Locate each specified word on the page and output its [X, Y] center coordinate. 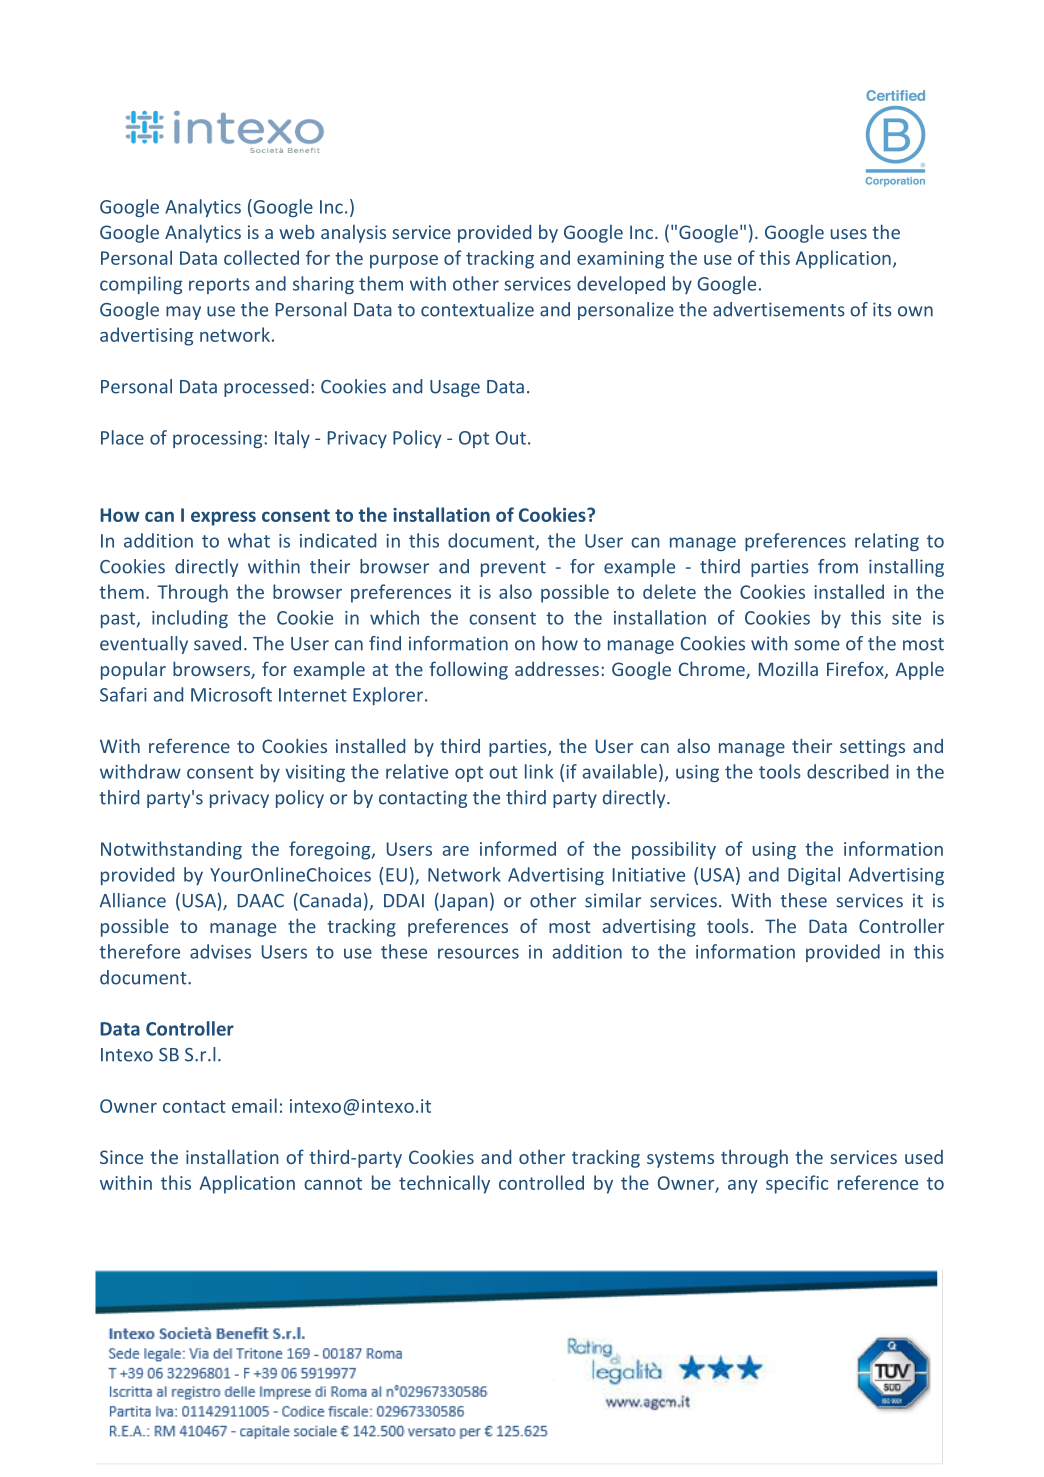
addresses [557, 669]
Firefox [856, 670]
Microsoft [231, 694]
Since [121, 1157]
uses [849, 234]
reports [219, 286]
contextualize [477, 309]
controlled [541, 1182]
